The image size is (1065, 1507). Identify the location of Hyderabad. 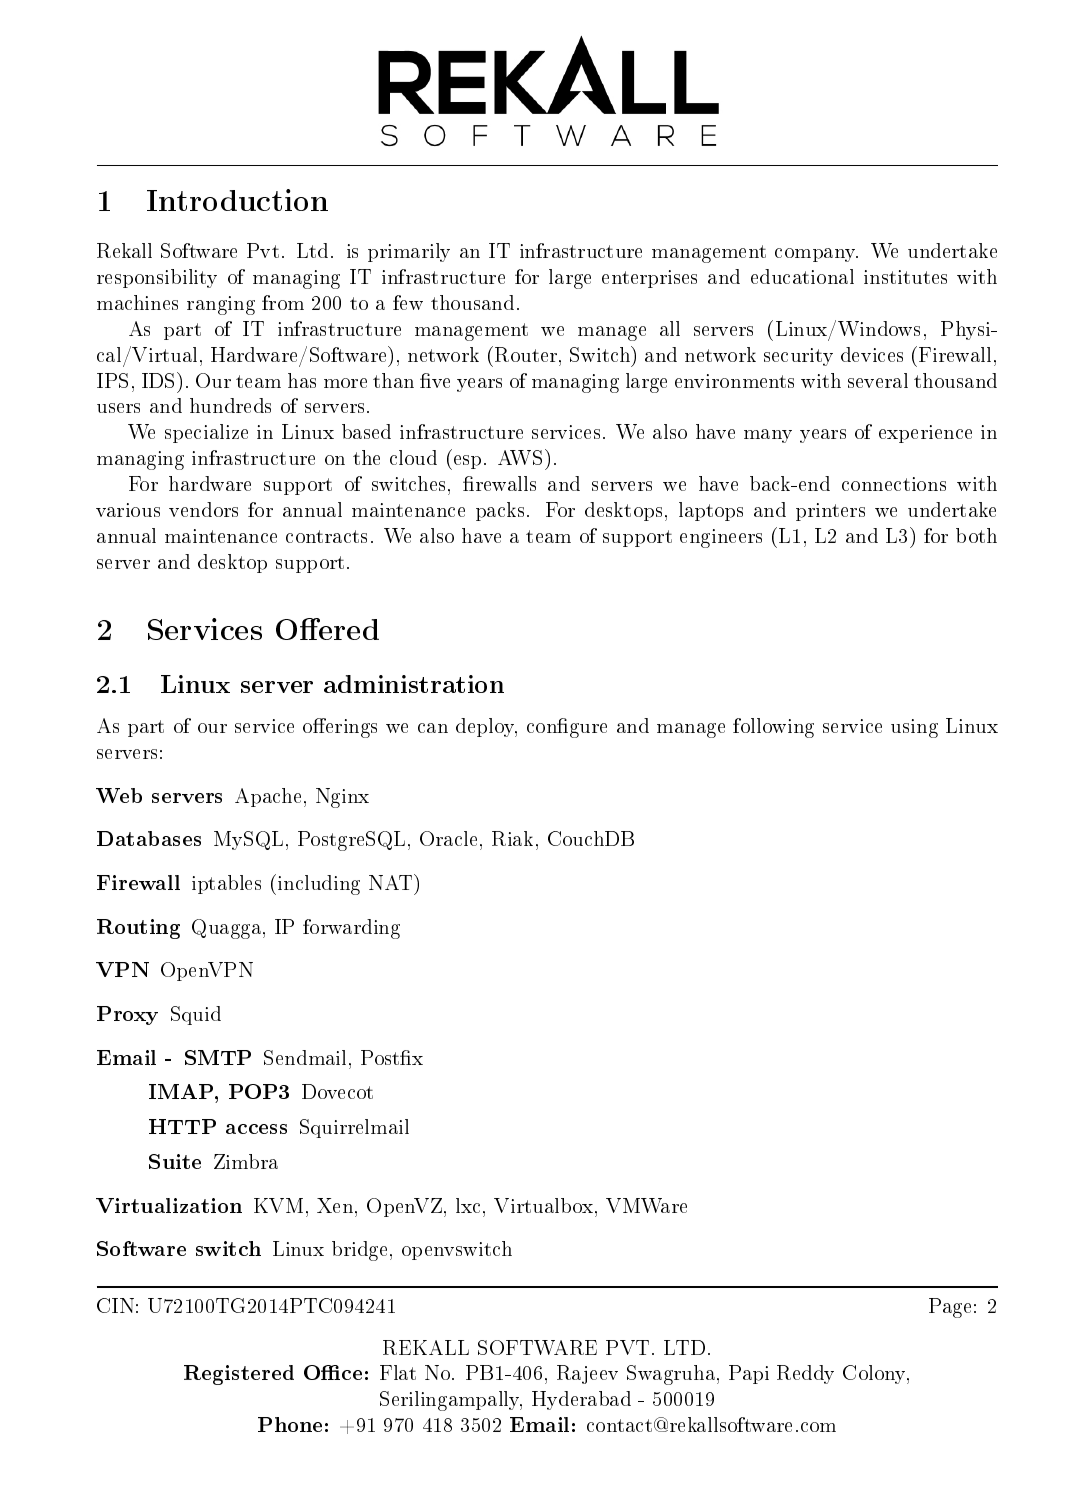
(581, 1400).
